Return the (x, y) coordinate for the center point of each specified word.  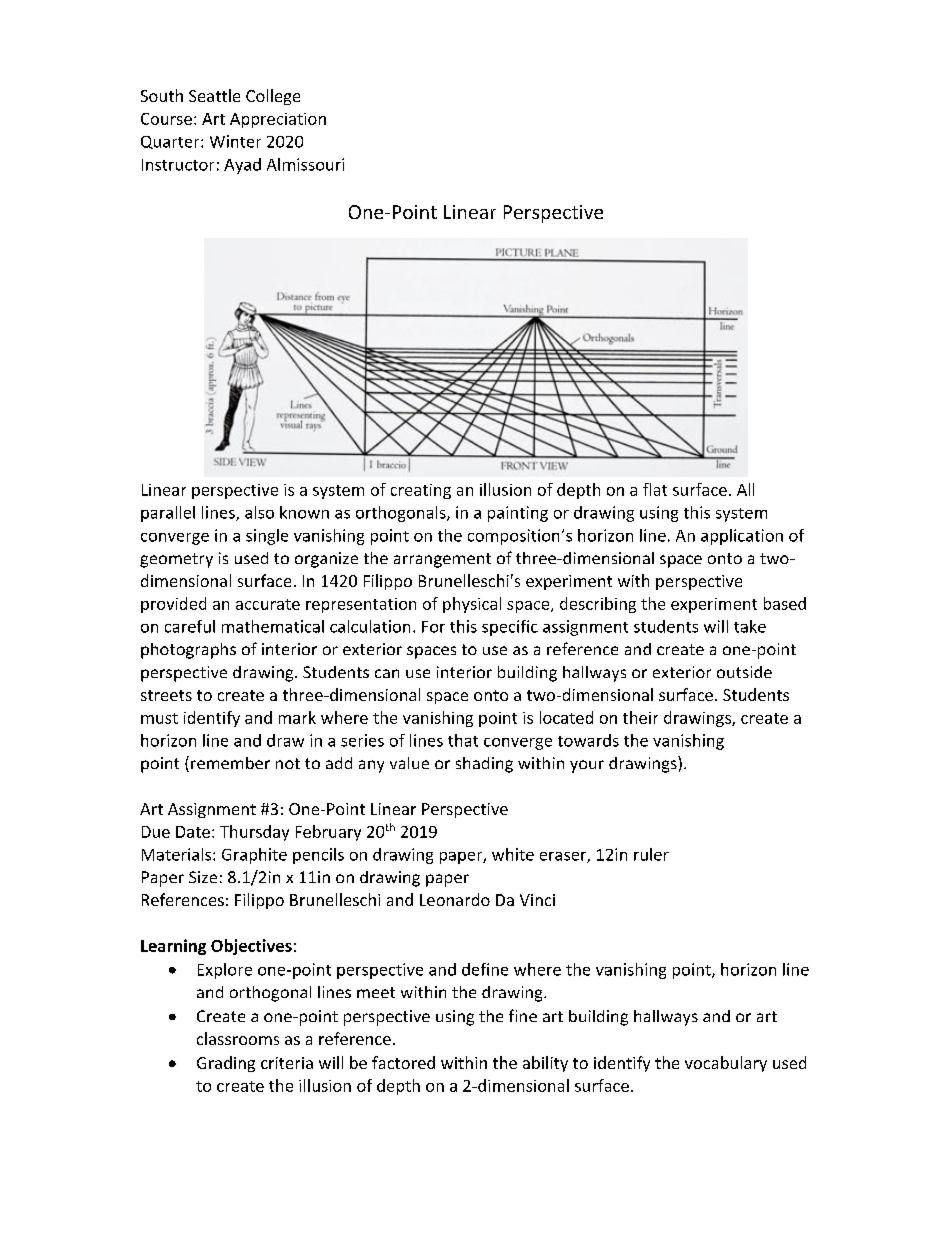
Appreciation (278, 120)
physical (472, 605)
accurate (268, 604)
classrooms (238, 1038)
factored (403, 1062)
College (273, 97)
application (742, 537)
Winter (235, 141)
